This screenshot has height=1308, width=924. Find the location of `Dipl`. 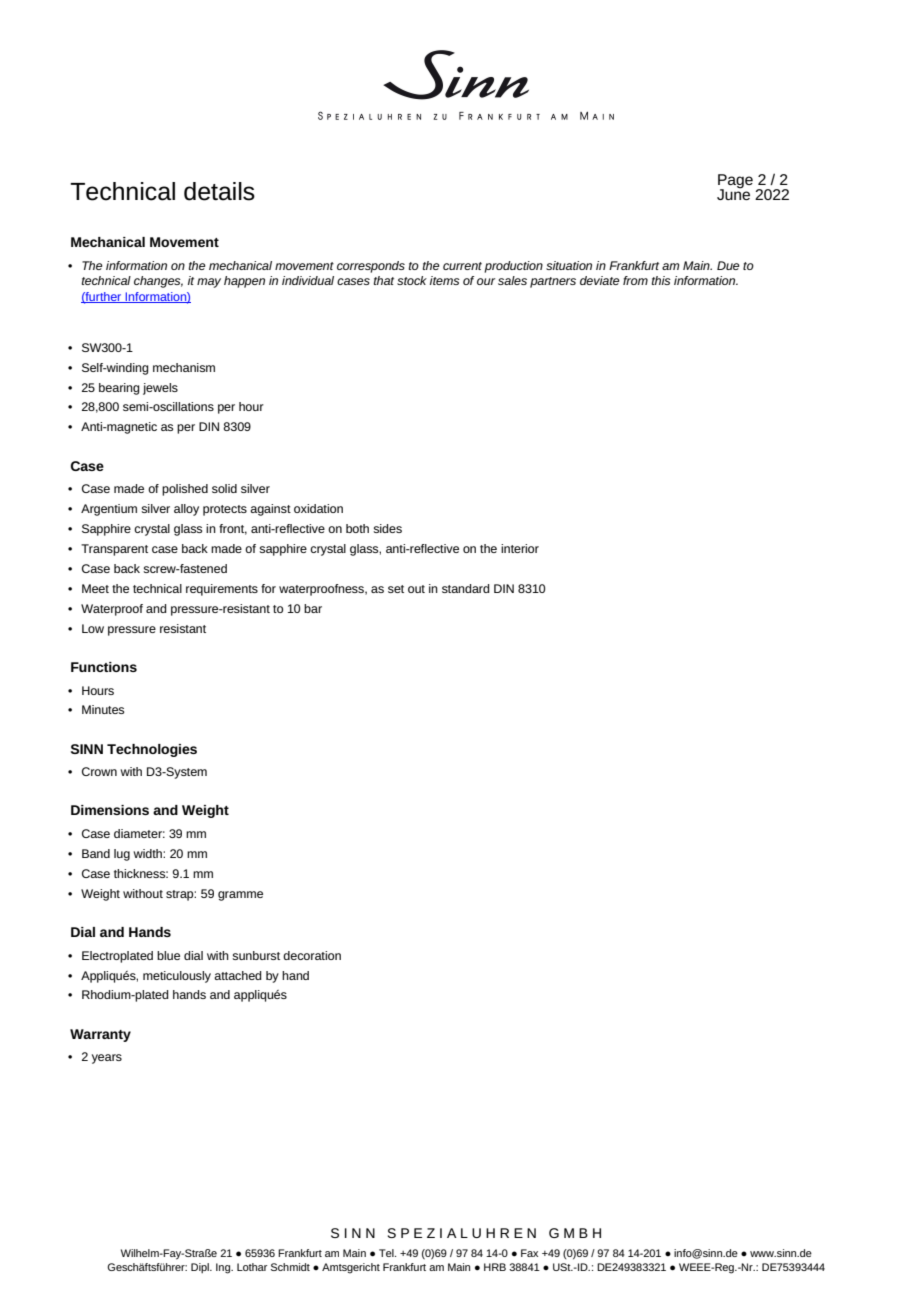

Dipl is located at coordinates (201, 1268).
